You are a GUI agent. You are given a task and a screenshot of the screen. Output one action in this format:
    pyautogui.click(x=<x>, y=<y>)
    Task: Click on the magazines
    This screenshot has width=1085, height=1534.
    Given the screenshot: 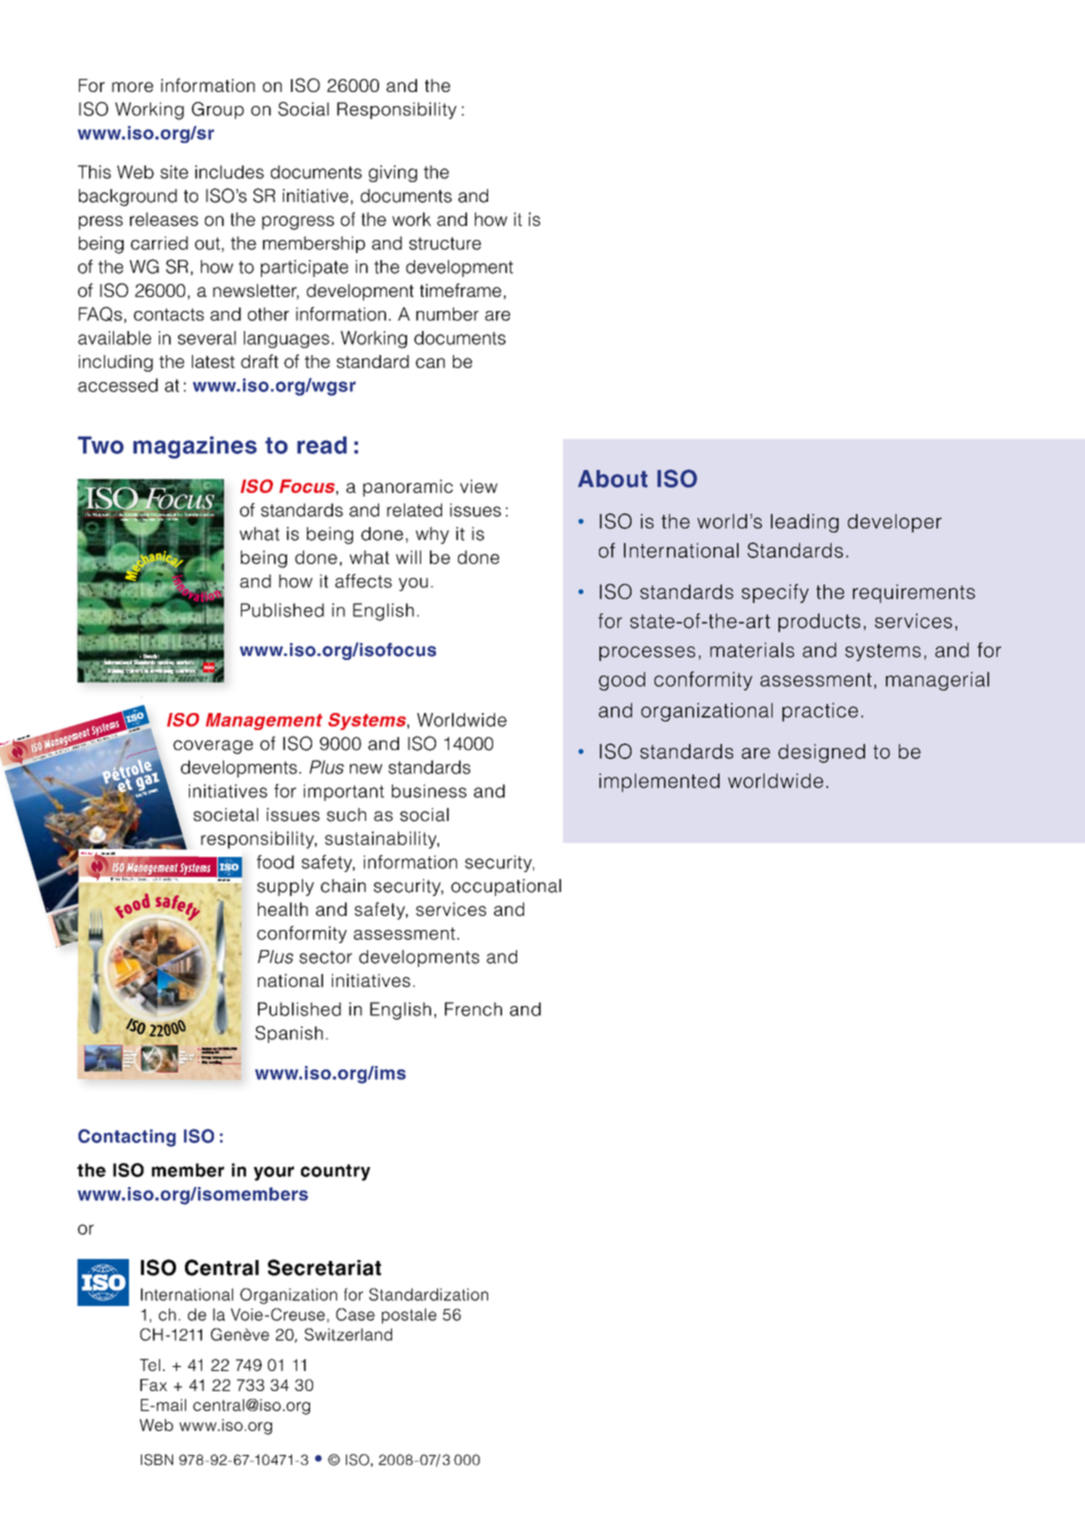 What is the action you would take?
    pyautogui.click(x=195, y=447)
